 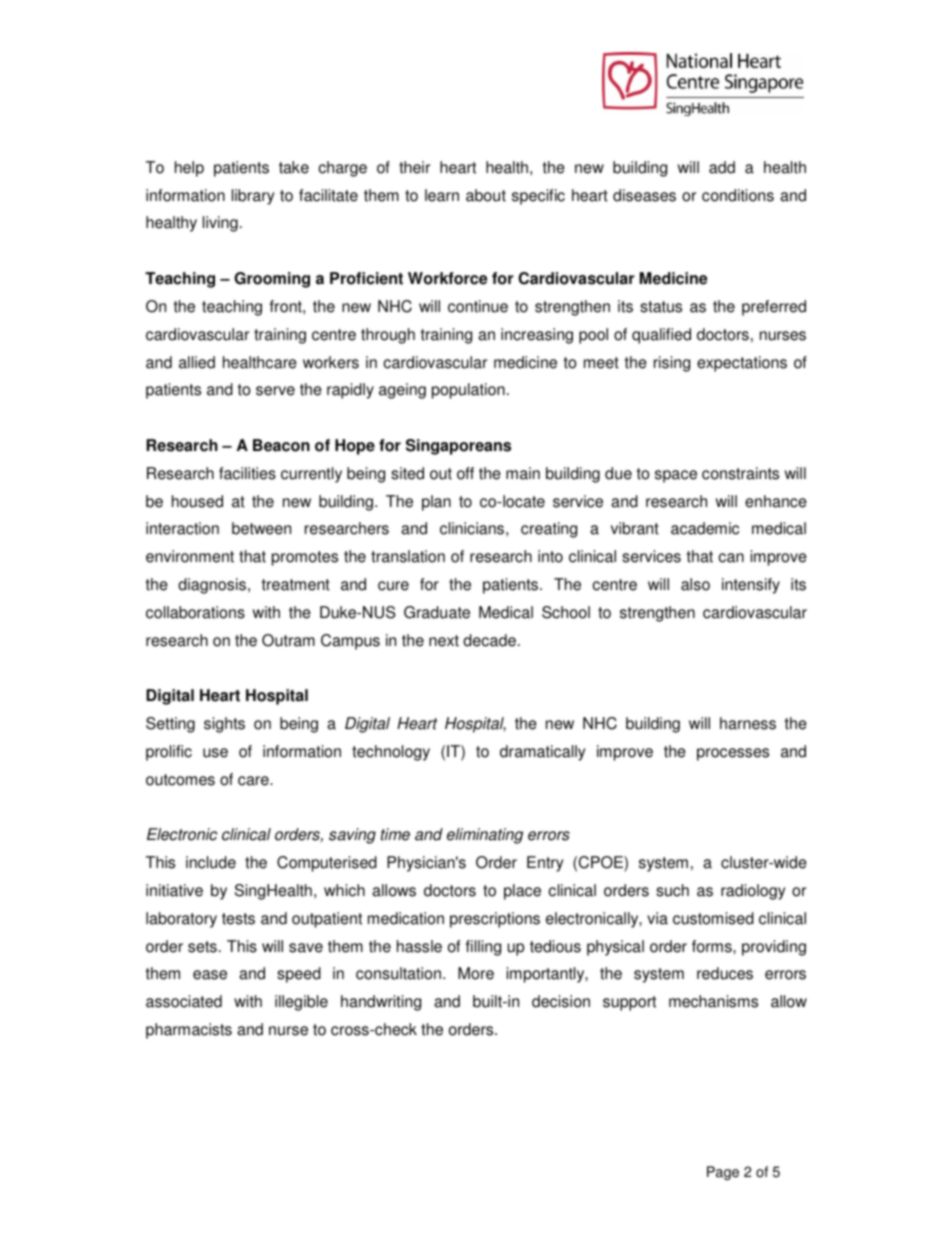 What do you see at coordinates (261, 528) in the page?
I see `between` at bounding box center [261, 528].
